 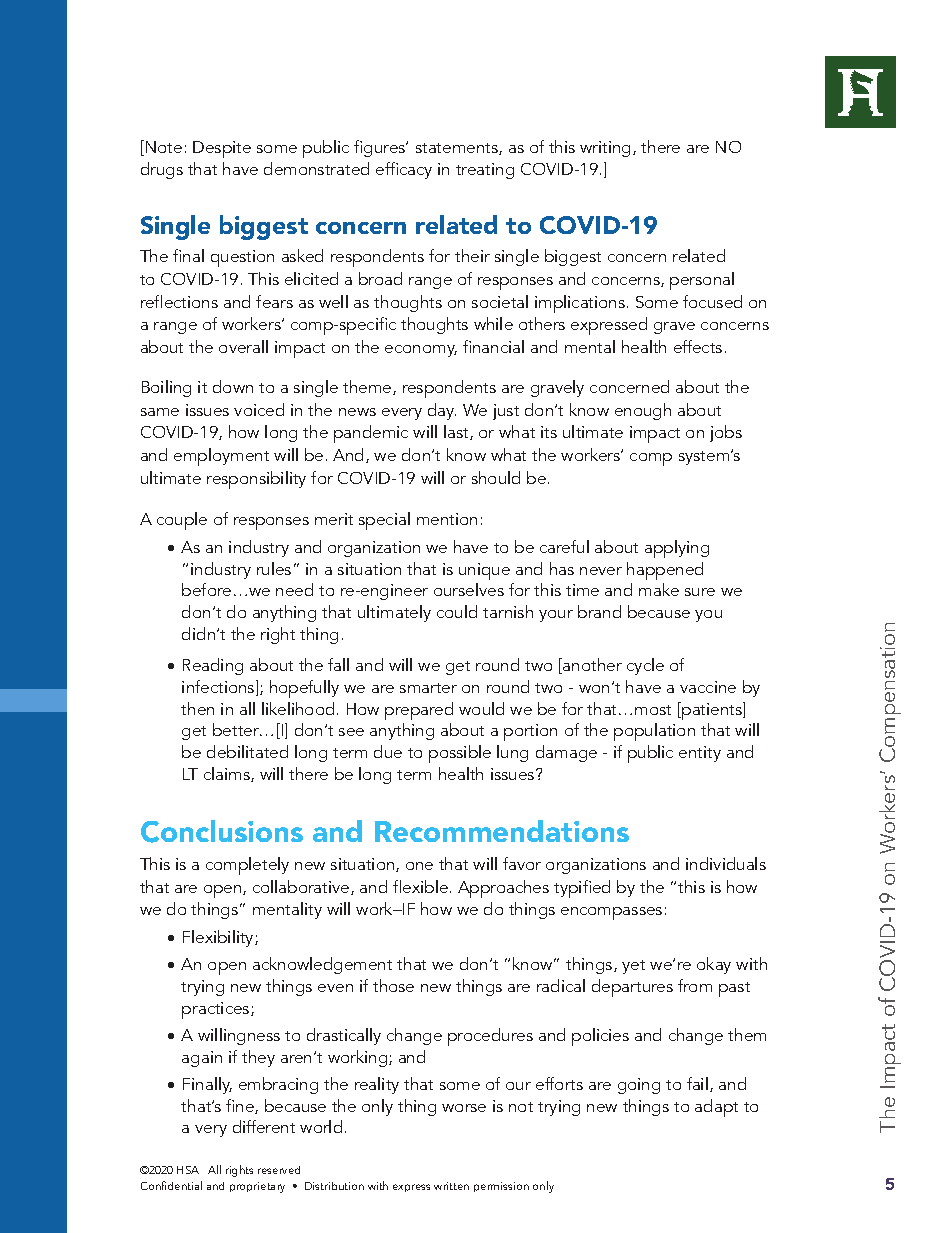 What do you see at coordinates (645, 666) in the image?
I see `cycle` at bounding box center [645, 666].
